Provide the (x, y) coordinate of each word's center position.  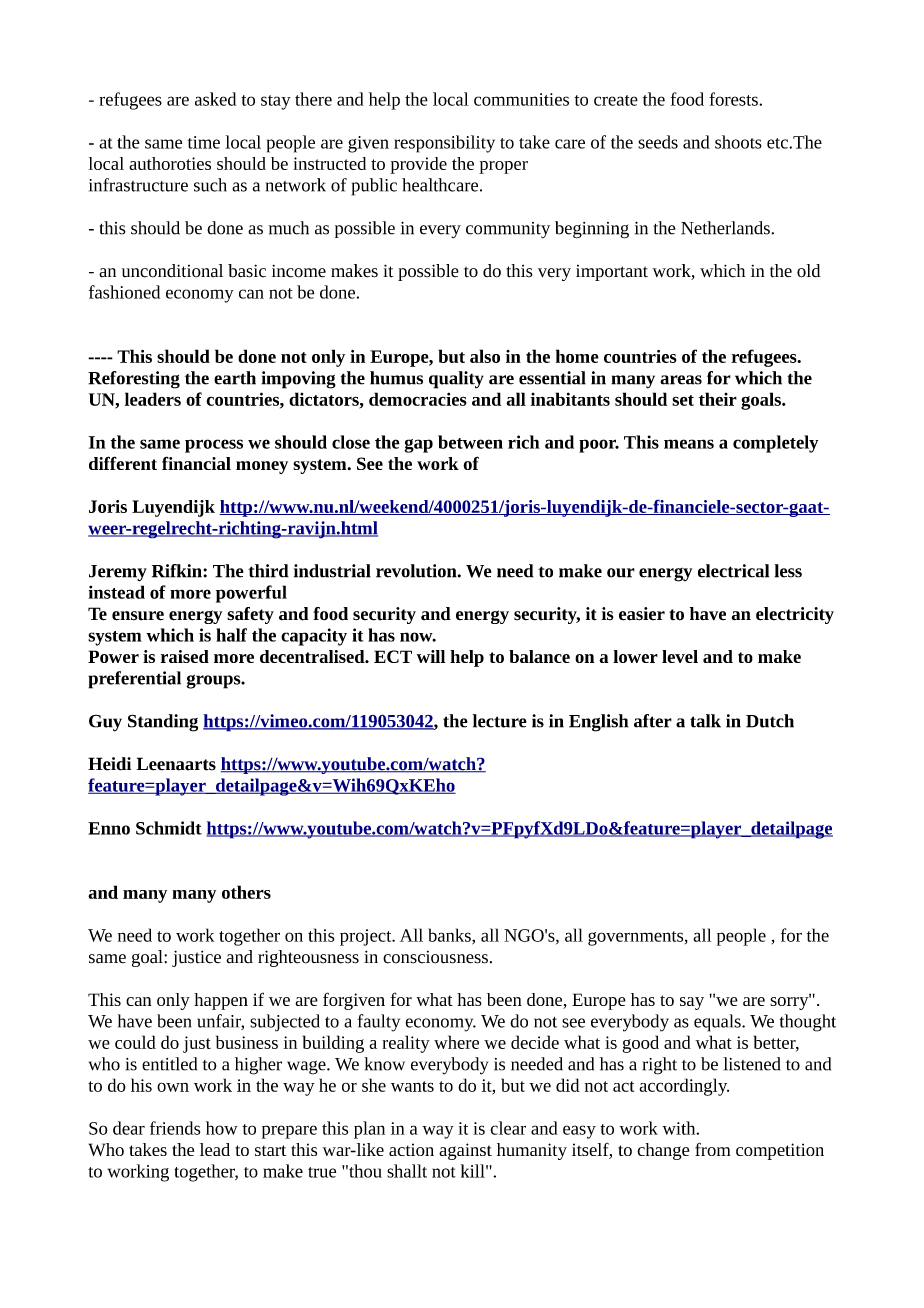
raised (185, 656)
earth (235, 378)
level (680, 656)
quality (456, 380)
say (692, 1003)
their (718, 399)
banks (450, 936)
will (431, 656)
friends (175, 1128)
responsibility (444, 144)
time (204, 142)
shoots (738, 142)
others (246, 892)
